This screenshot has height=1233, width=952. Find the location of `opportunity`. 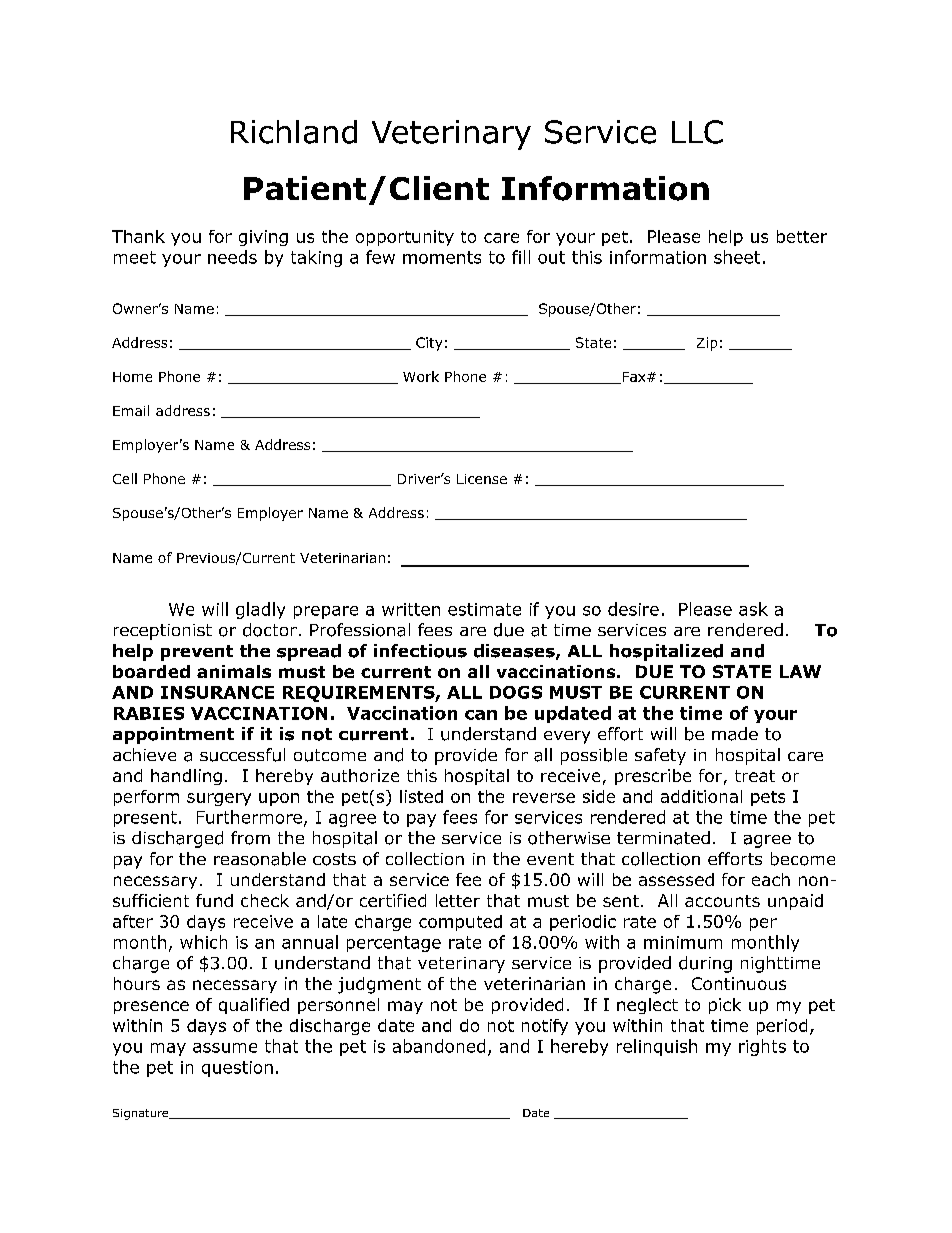

opportunity is located at coordinates (405, 238).
